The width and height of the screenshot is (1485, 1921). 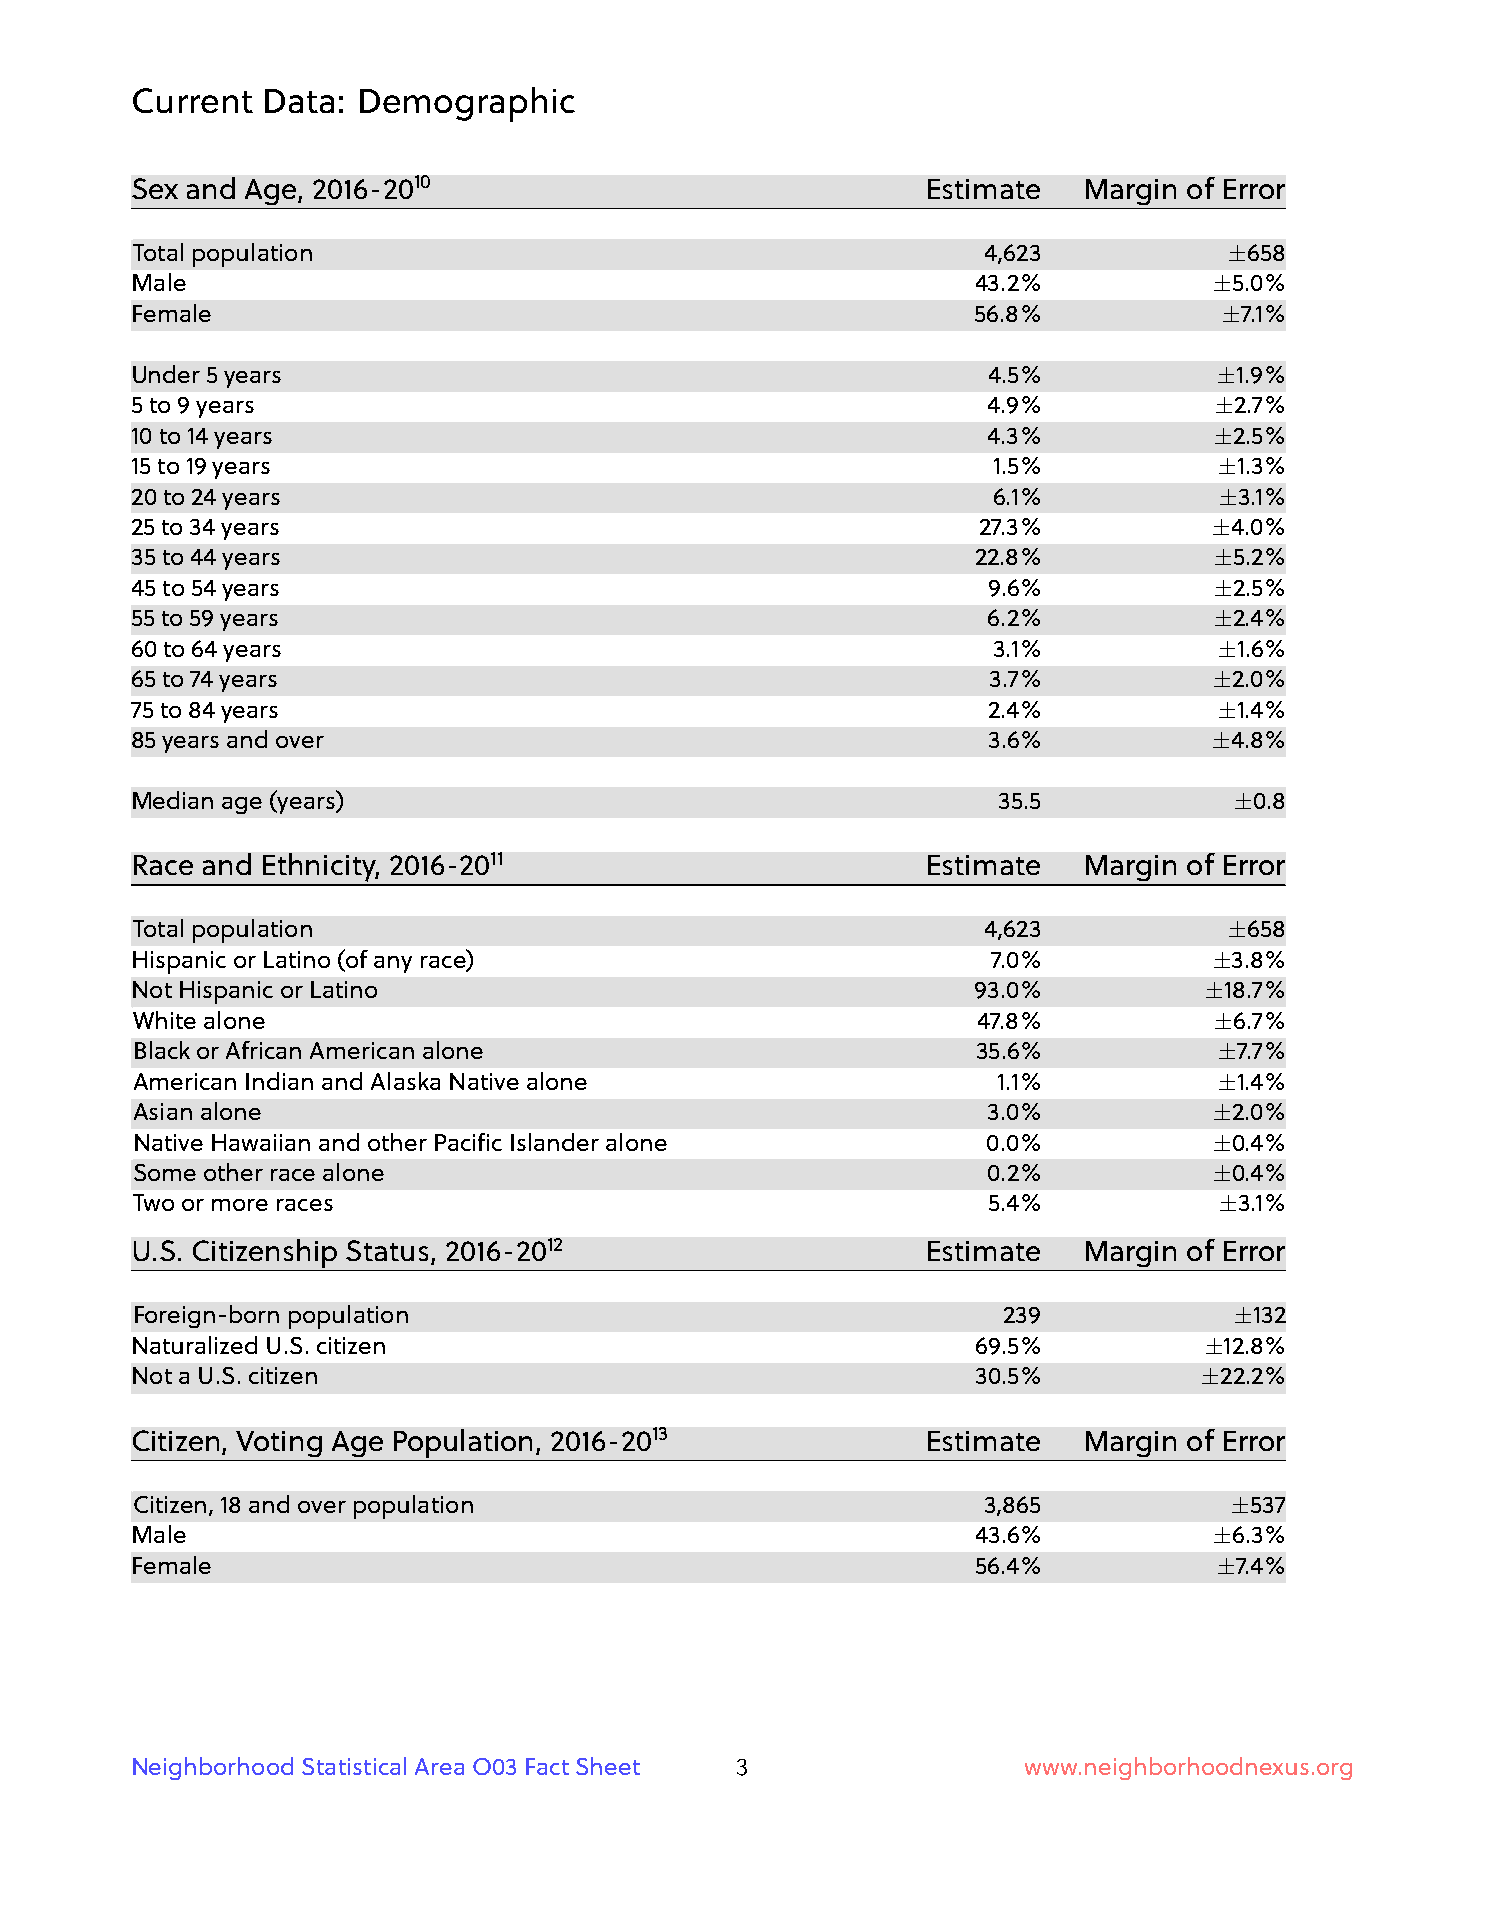 What do you see at coordinates (439, 1766) in the screenshot?
I see `Area` at bounding box center [439, 1766].
